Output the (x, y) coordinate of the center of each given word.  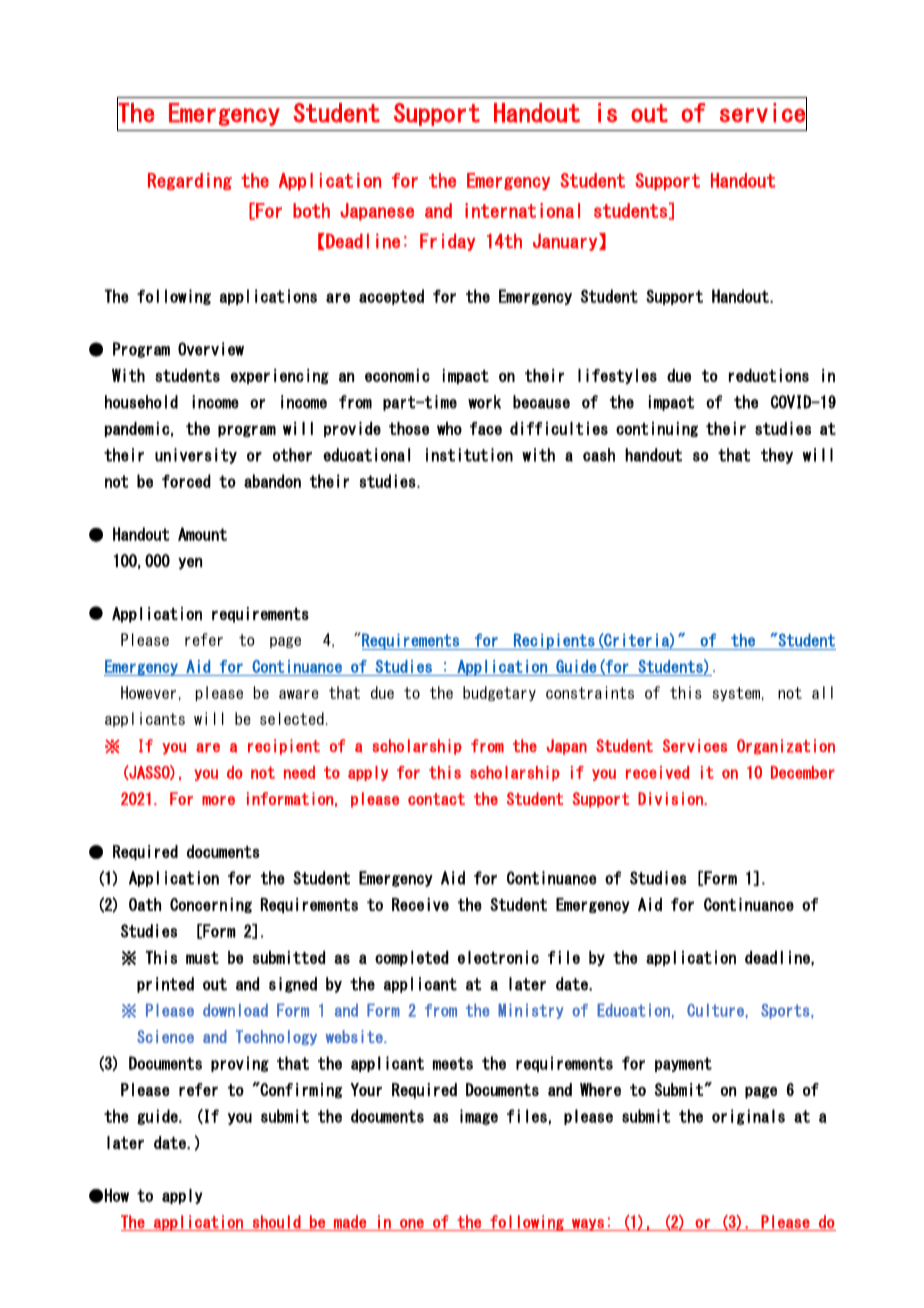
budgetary (499, 693)
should (276, 1223)
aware (299, 694)
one (412, 1225)
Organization (786, 747)
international (522, 210)
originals (748, 1117)
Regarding (190, 181)
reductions (769, 375)
